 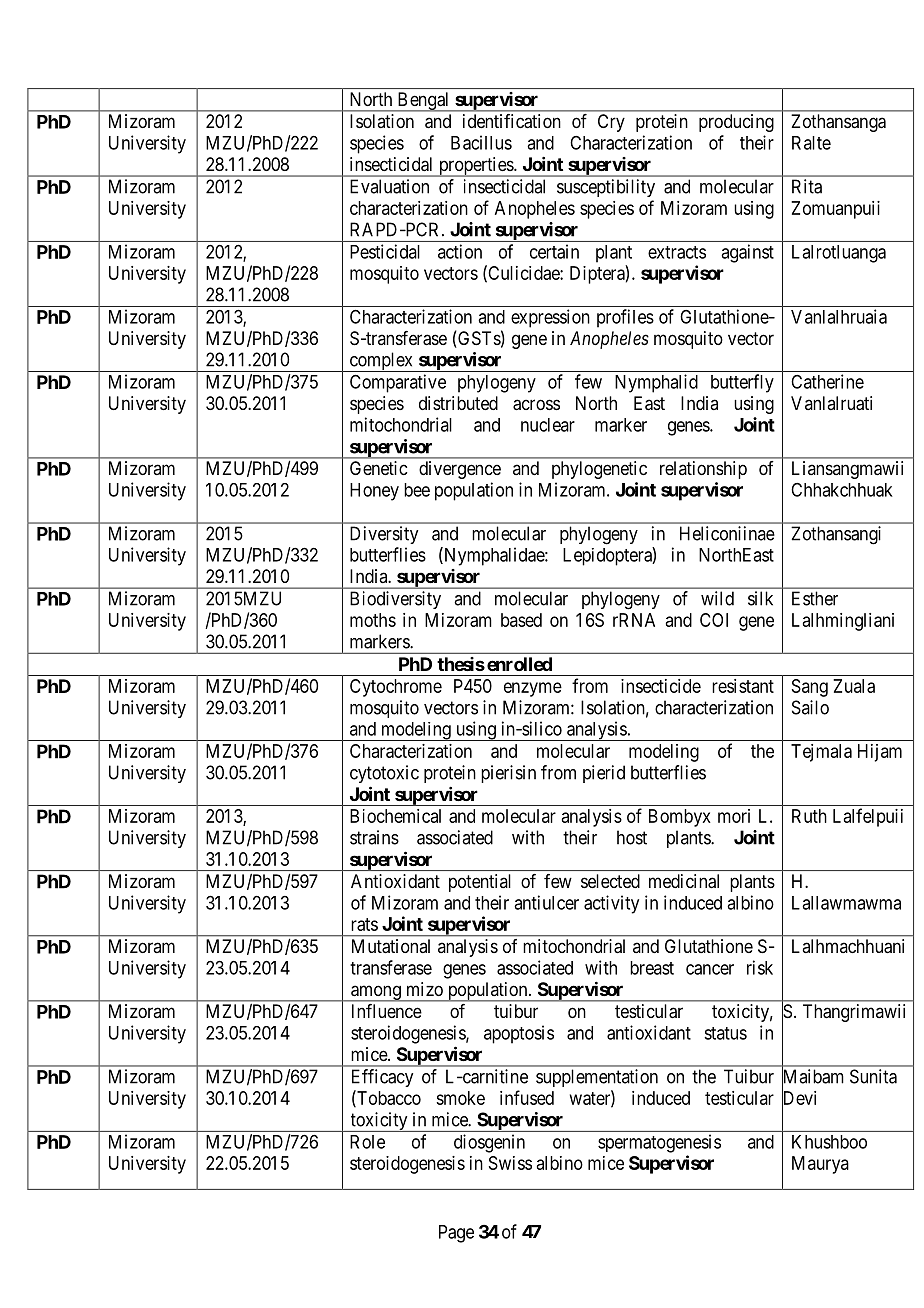 I want to click on activity, so click(x=611, y=904).
